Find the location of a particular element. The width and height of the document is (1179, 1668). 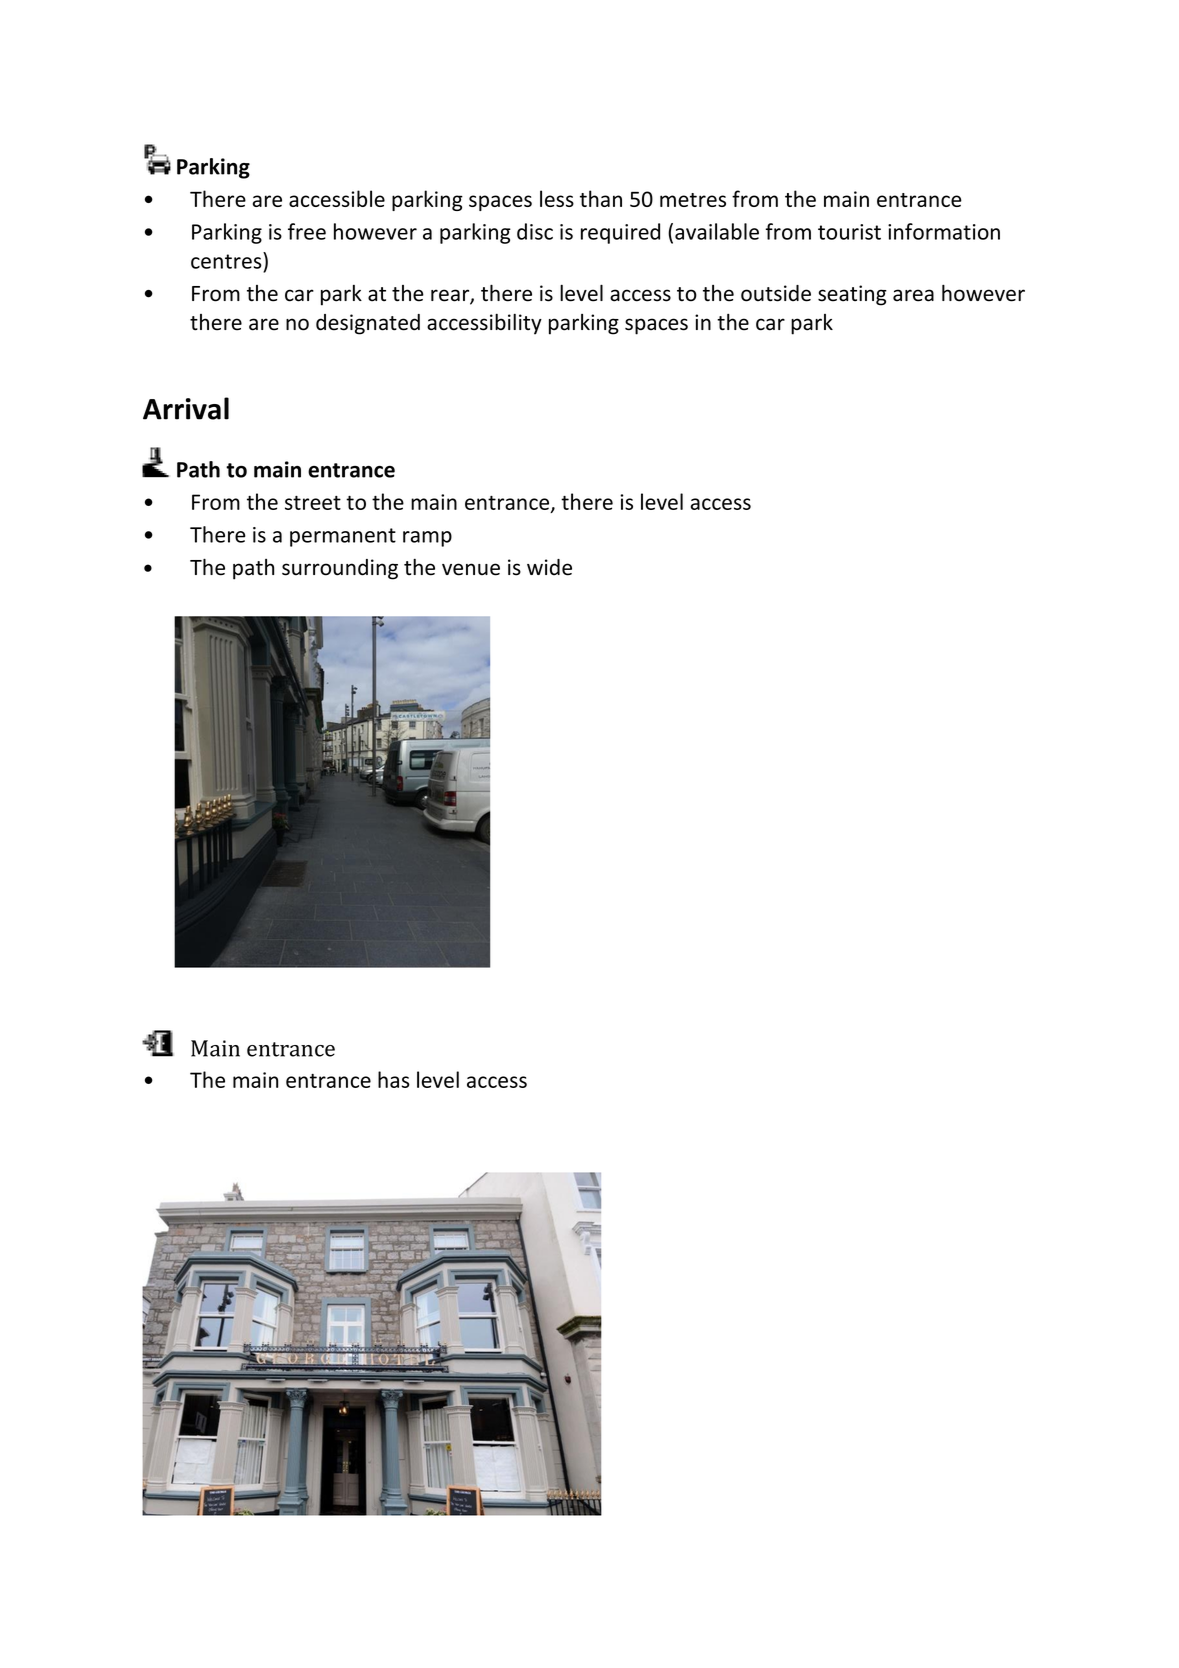

permanent is located at coordinates (343, 537).
